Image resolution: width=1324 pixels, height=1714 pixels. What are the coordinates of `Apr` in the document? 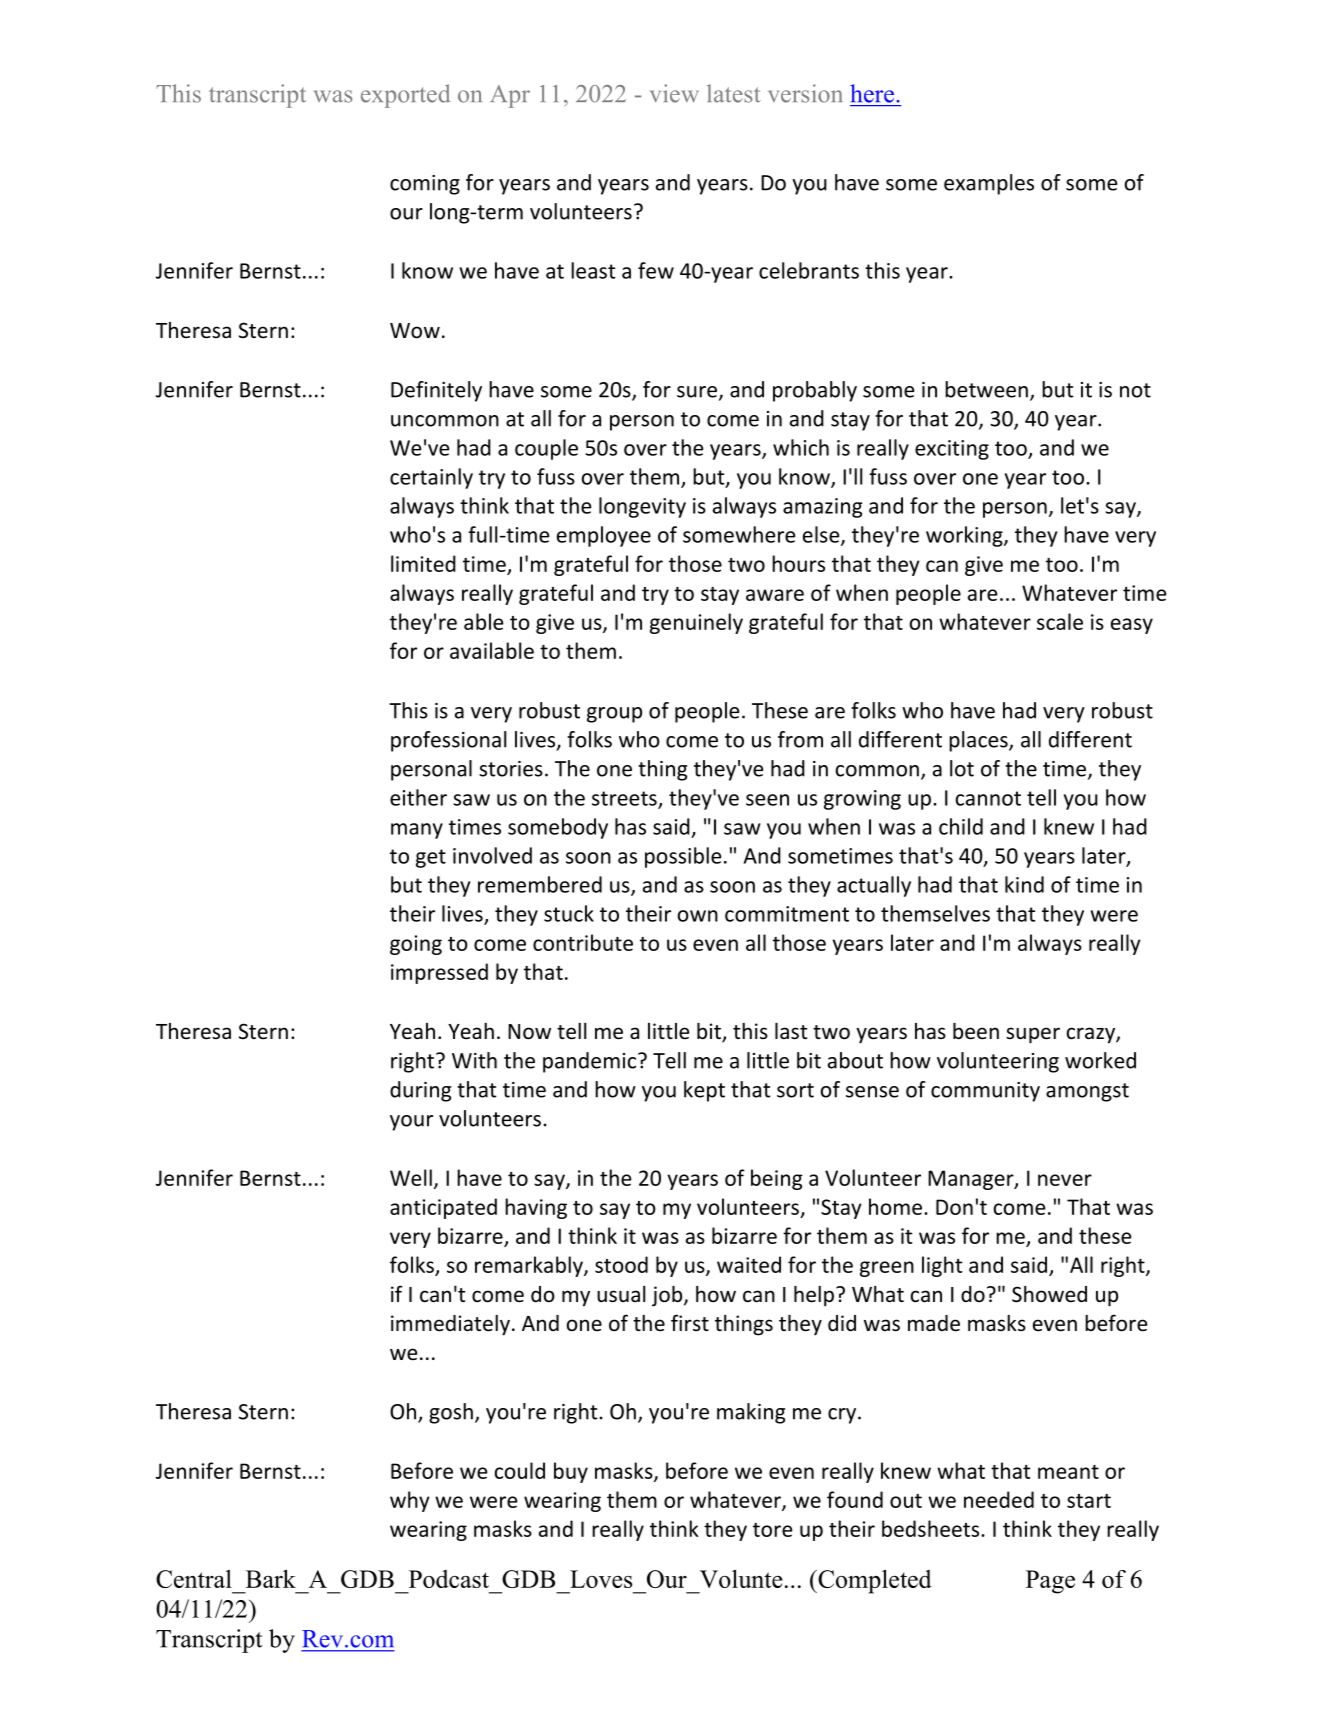 It's located at (510, 96).
